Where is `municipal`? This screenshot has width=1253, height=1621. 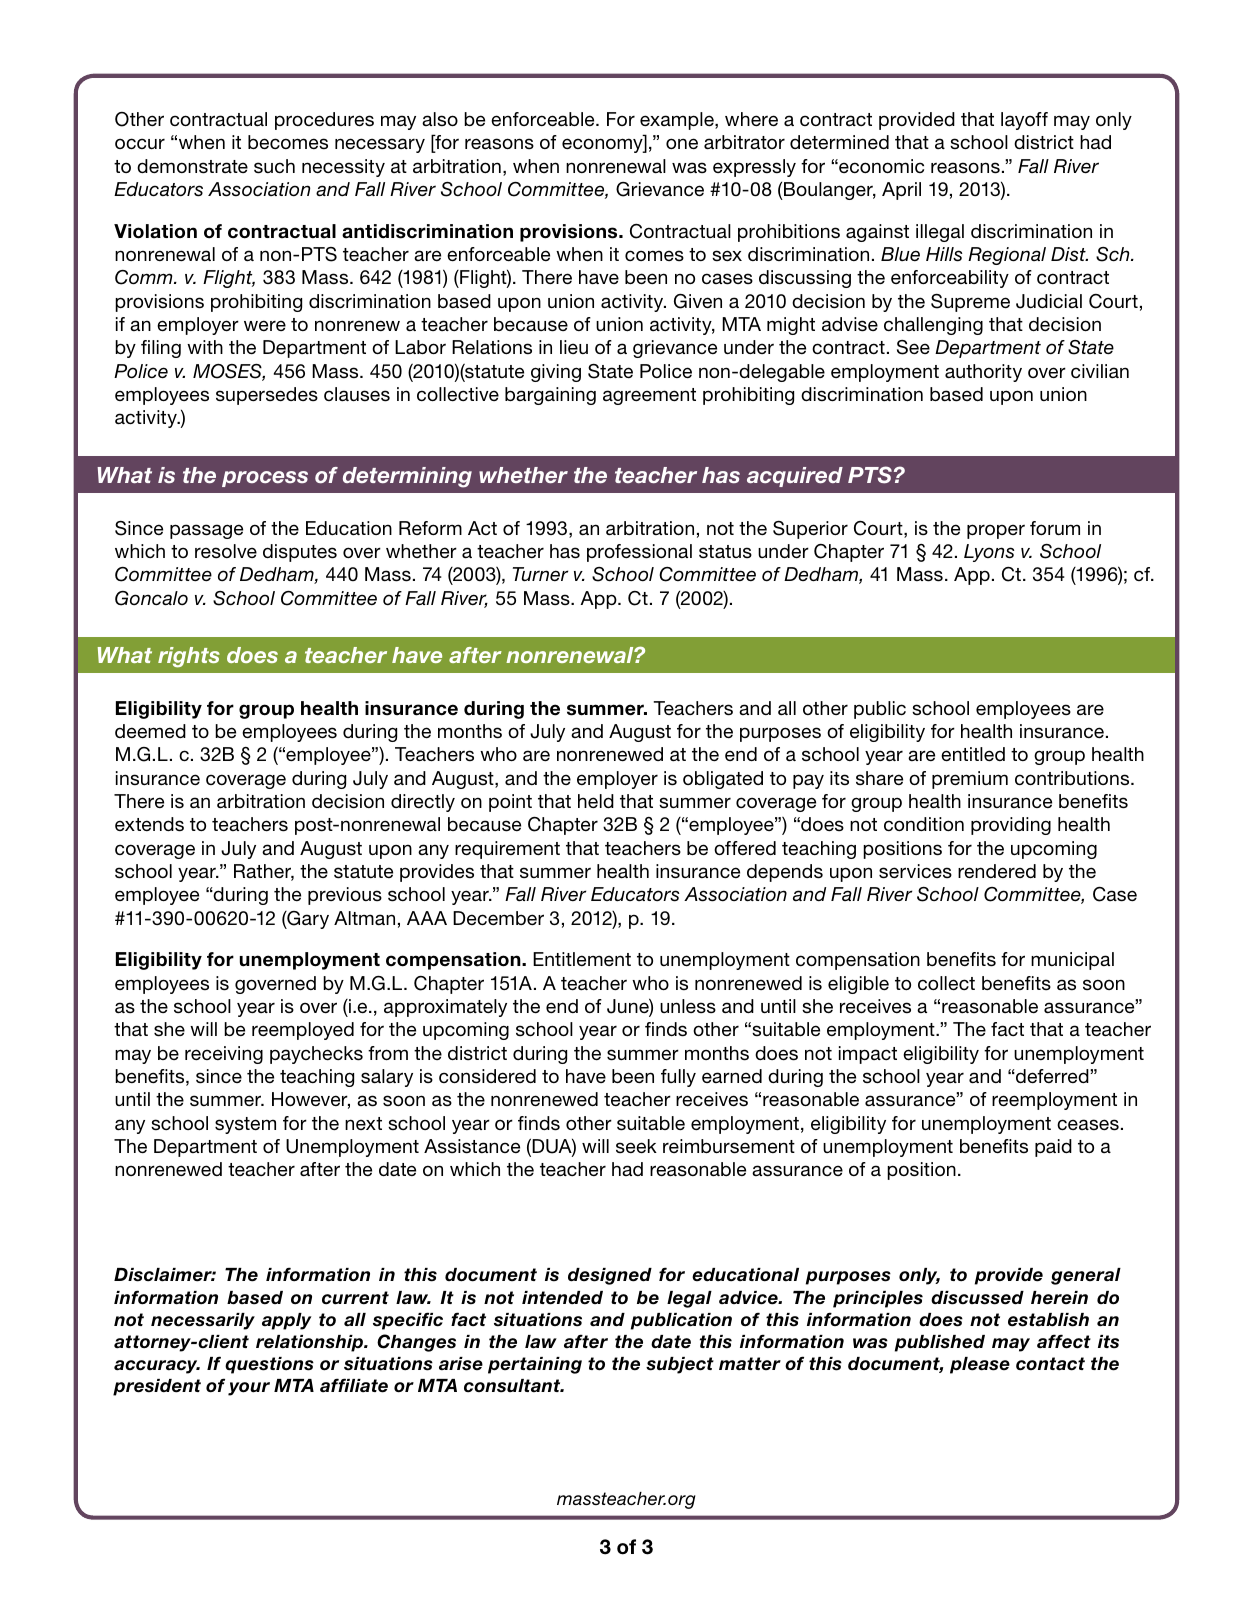 municipal is located at coordinates (1072, 961).
